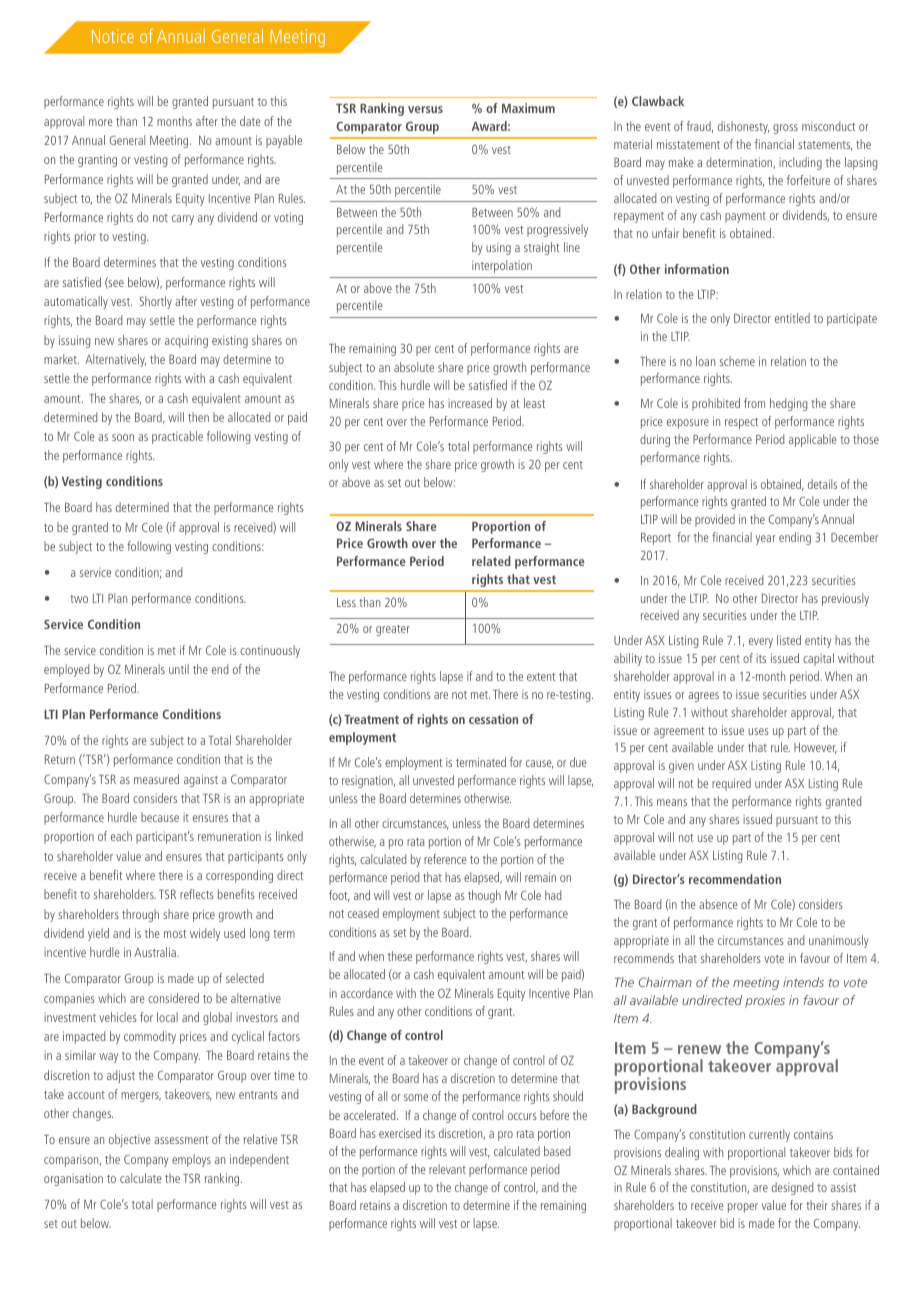 The image size is (924, 1308). What do you see at coordinates (735, 879) in the screenshot?
I see `recommendation` at bounding box center [735, 879].
